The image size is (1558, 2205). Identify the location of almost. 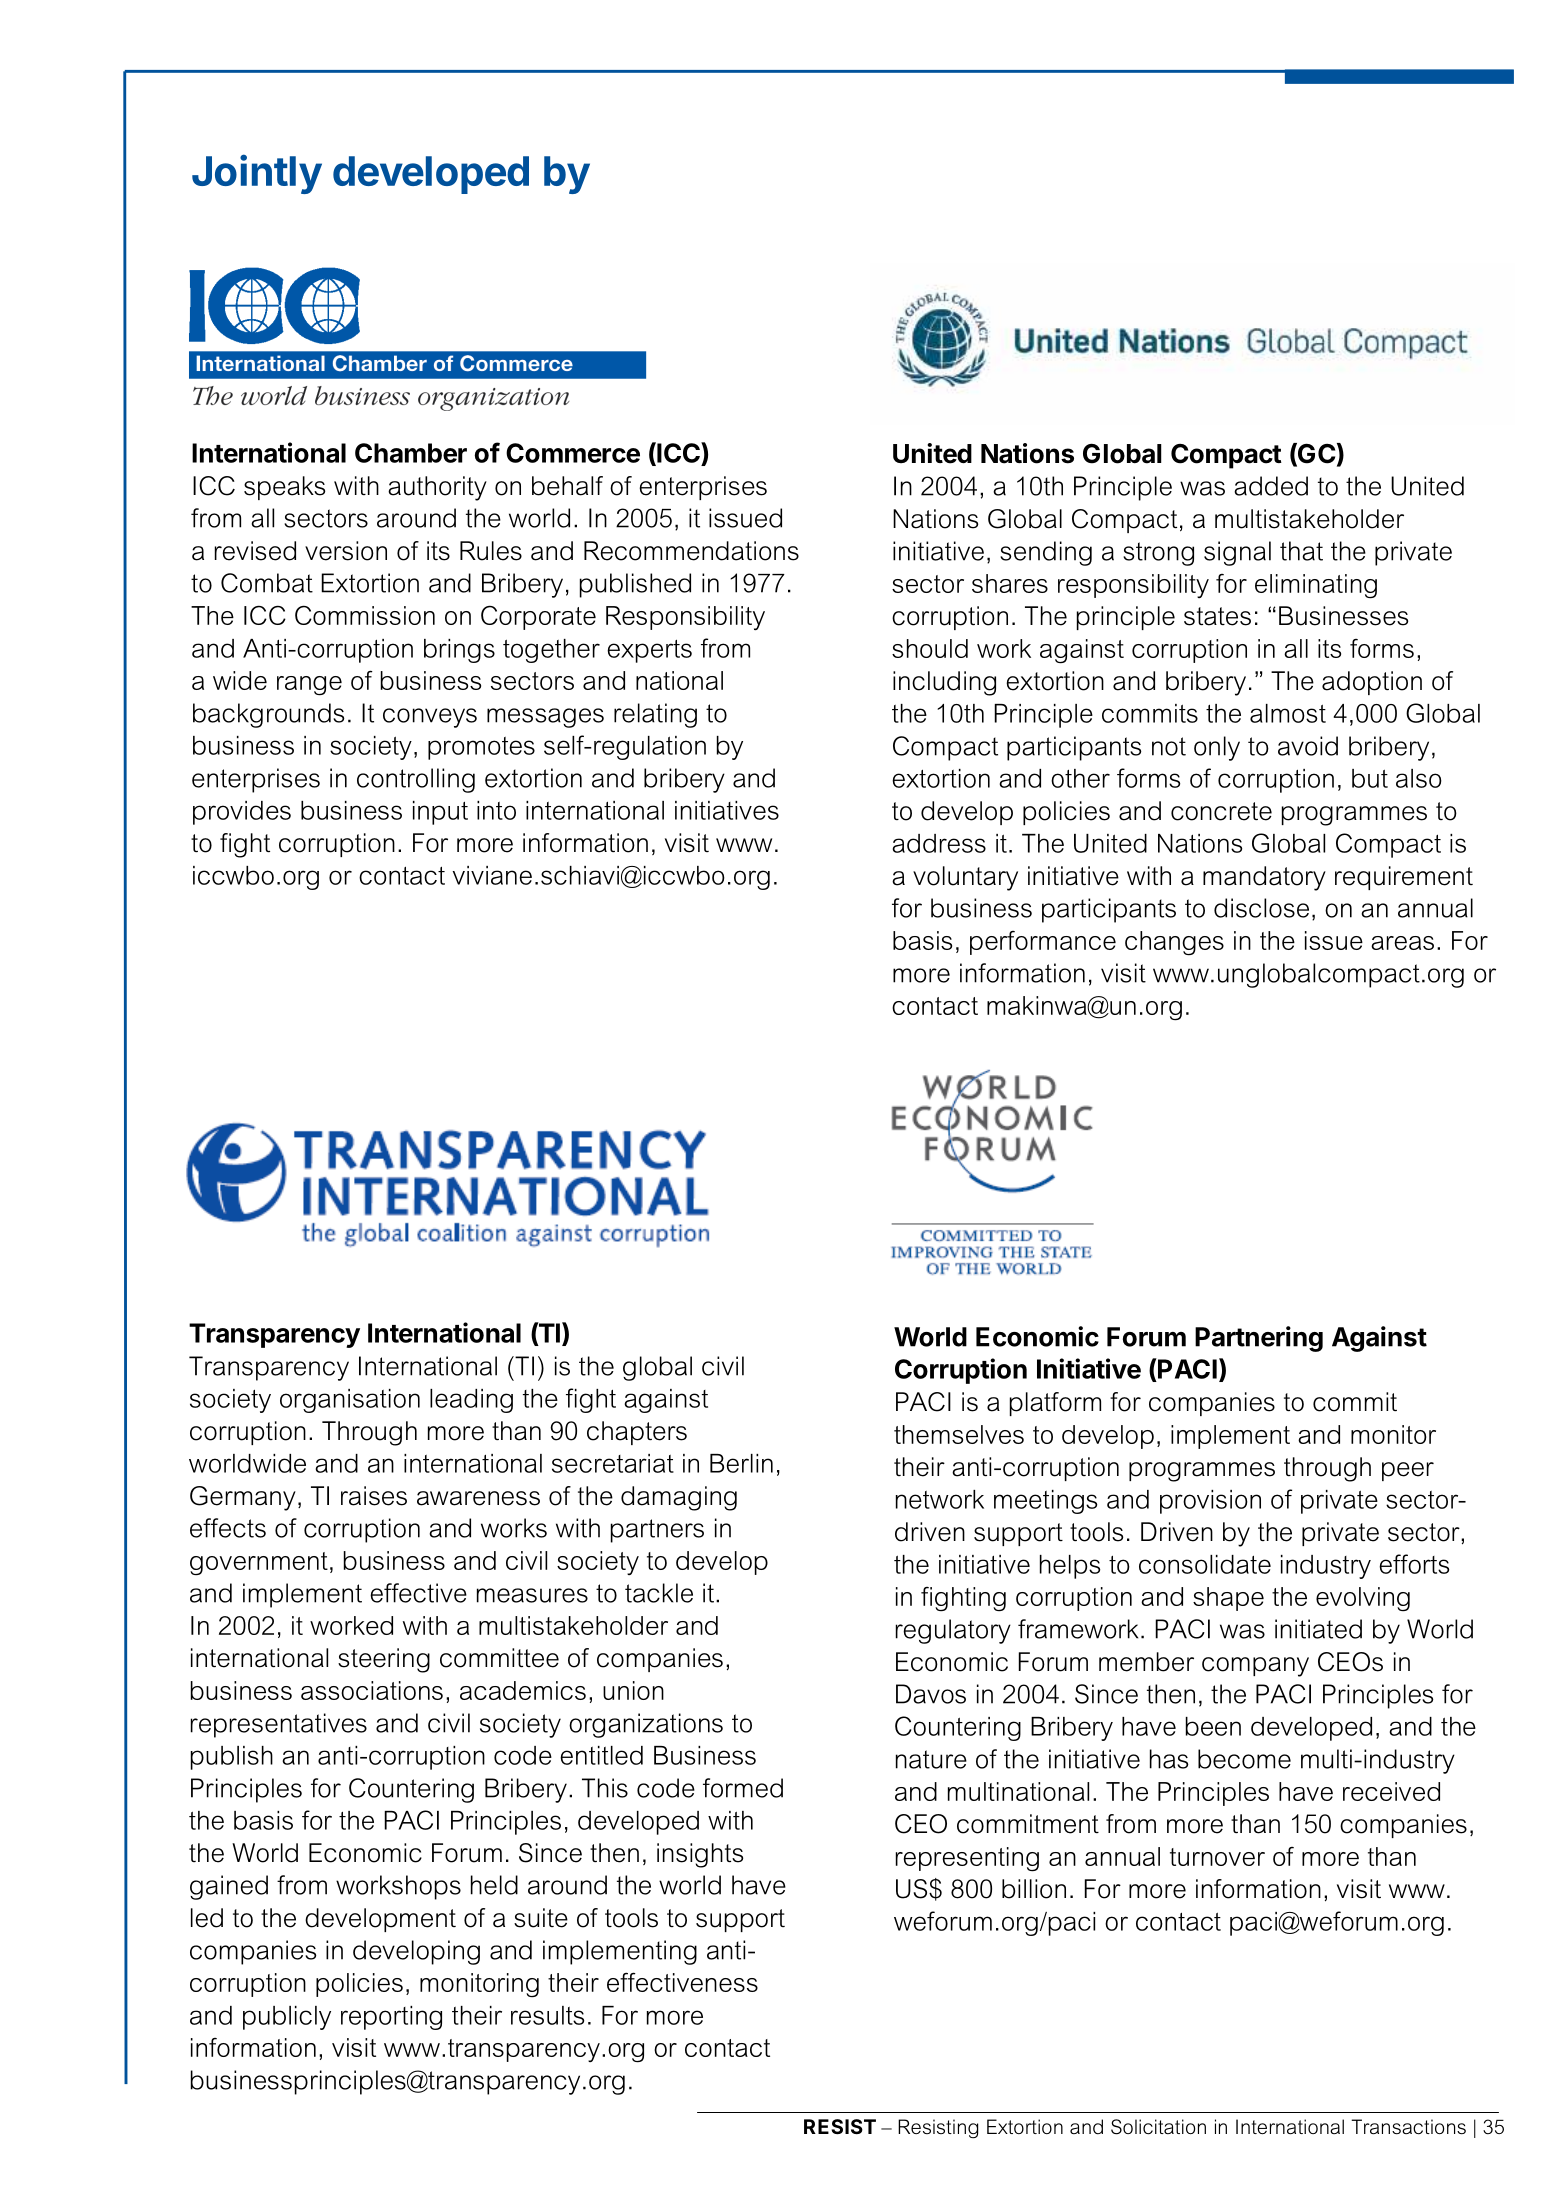
(1288, 713).
